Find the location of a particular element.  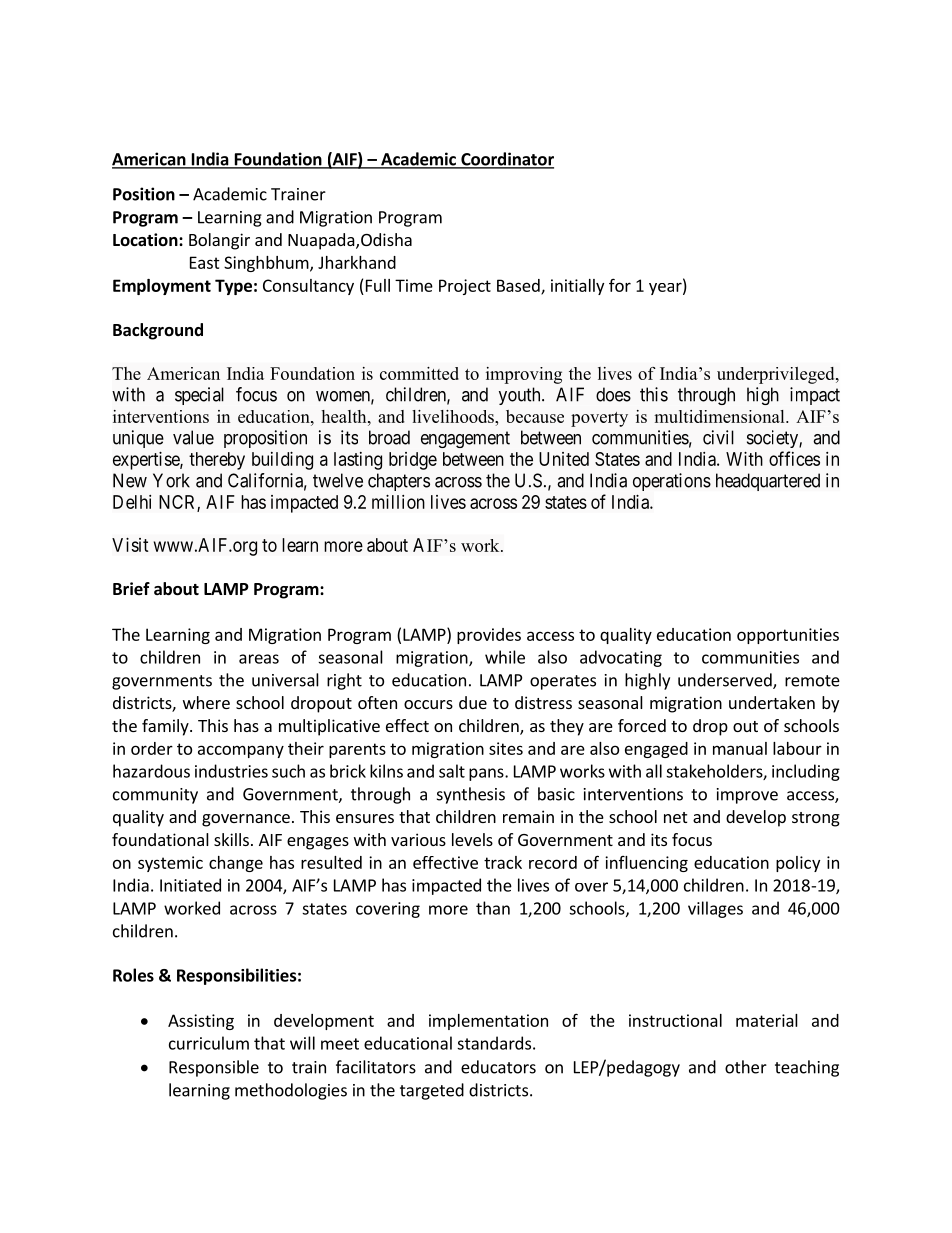

skills is located at coordinates (231, 839).
